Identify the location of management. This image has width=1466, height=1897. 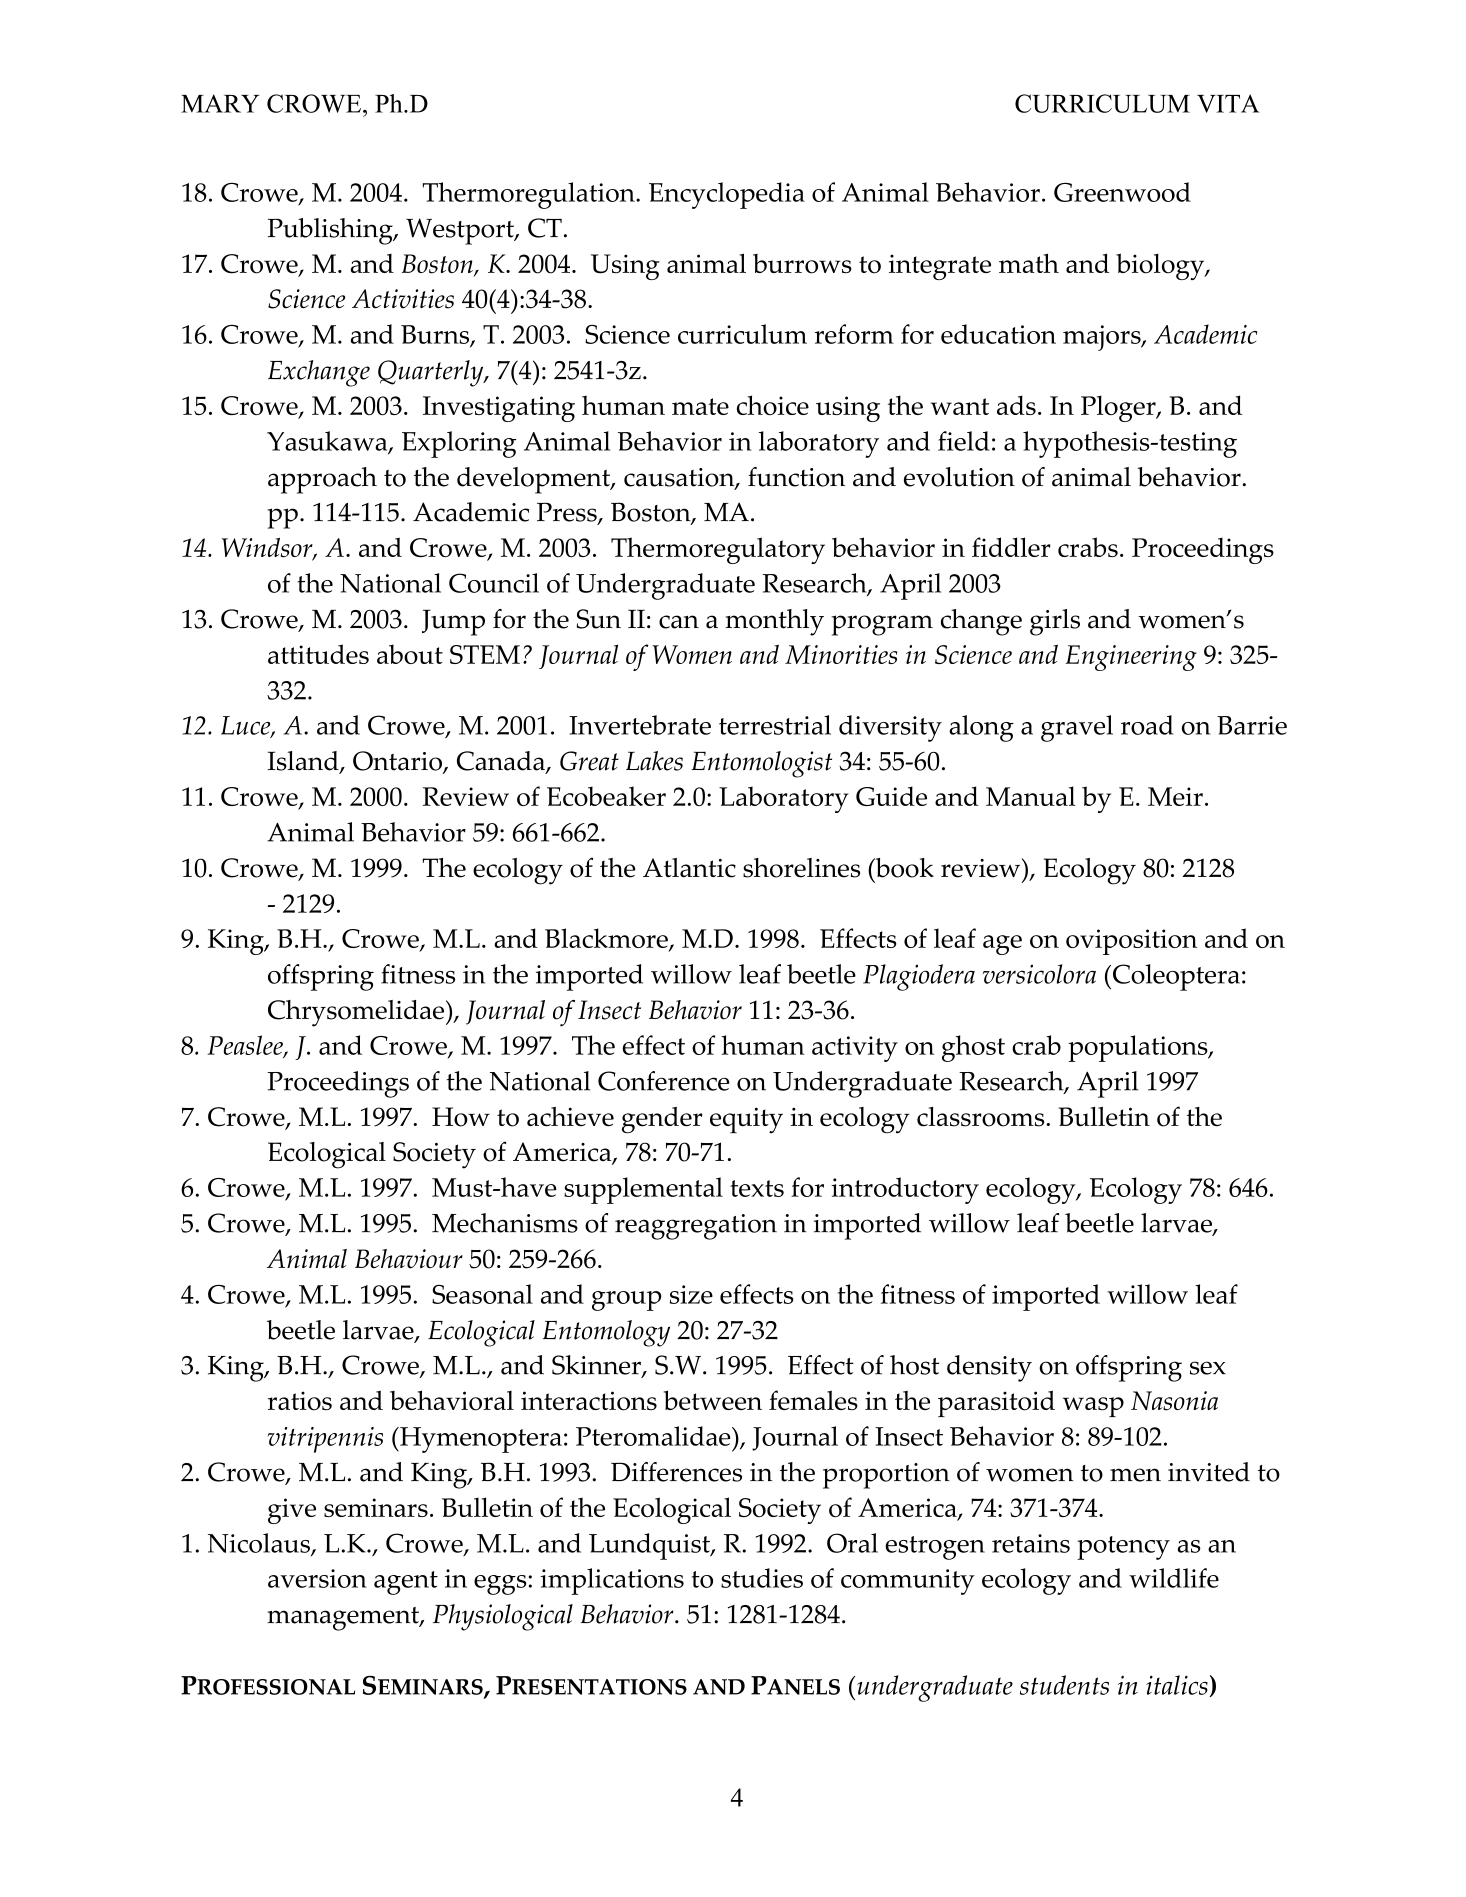
(344, 1619).
